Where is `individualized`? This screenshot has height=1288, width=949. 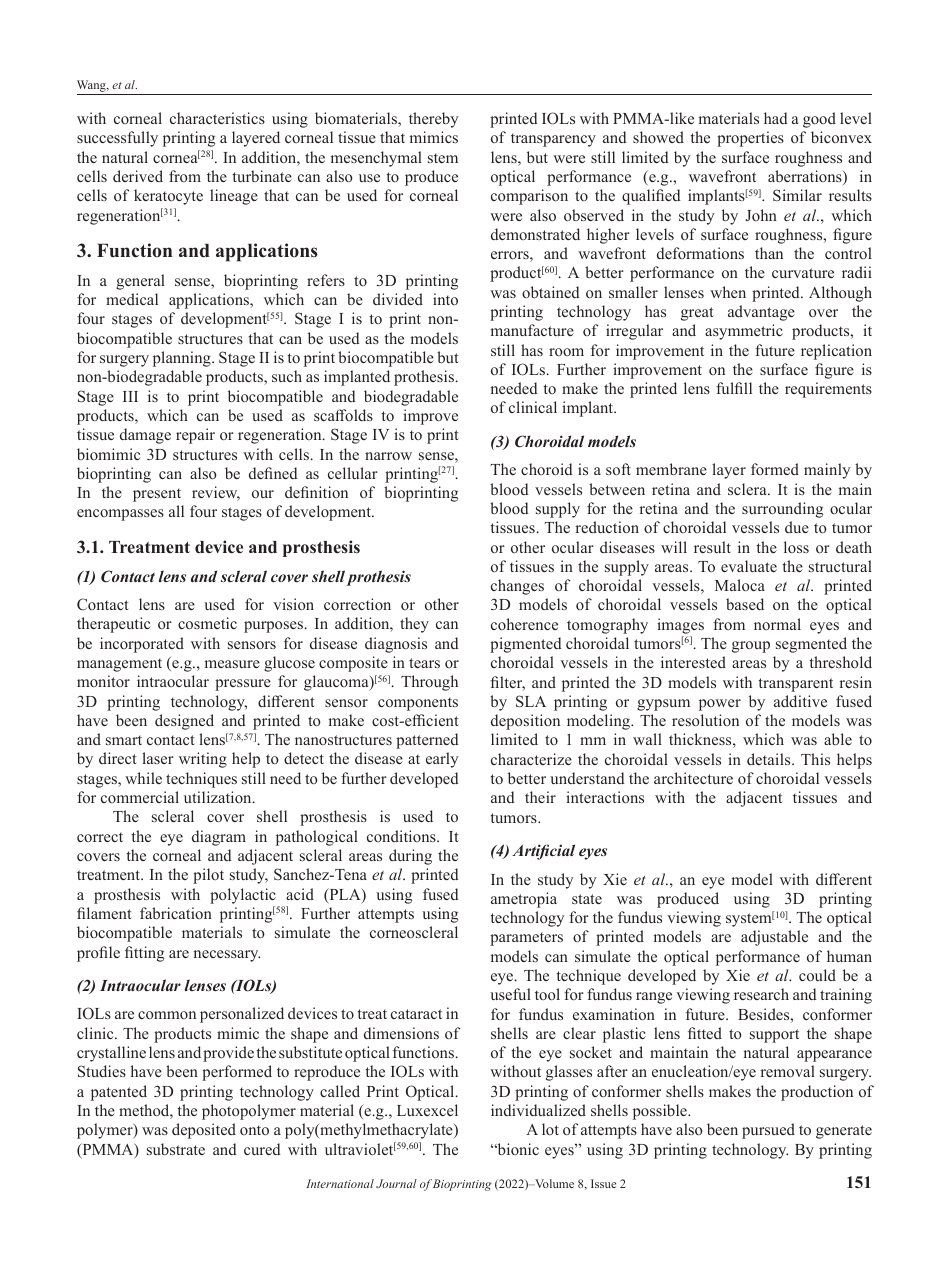 individualized is located at coordinates (538, 1110).
